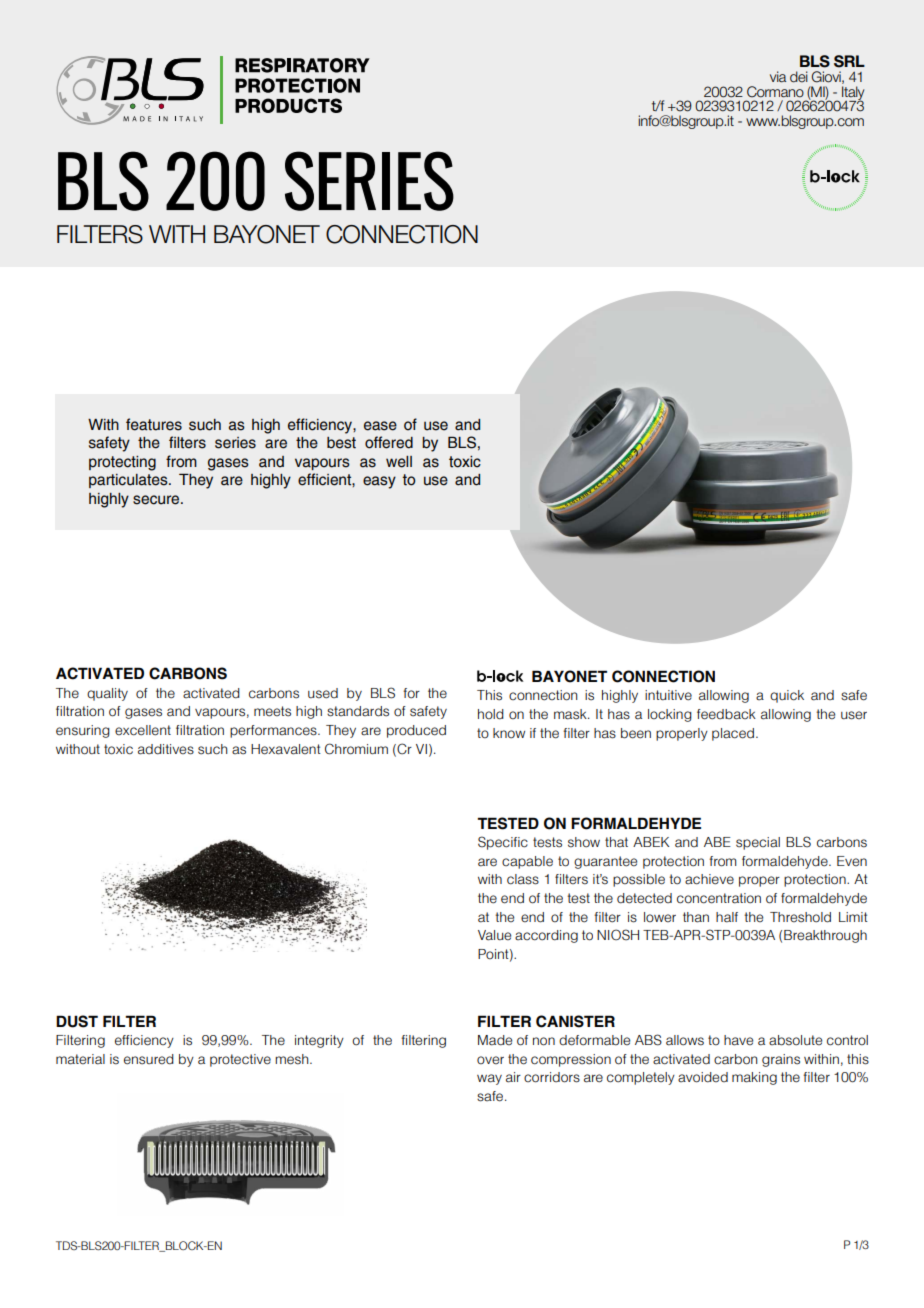 The image size is (924, 1308). Describe the element at coordinates (758, 843) in the image. I see `special` at that location.
